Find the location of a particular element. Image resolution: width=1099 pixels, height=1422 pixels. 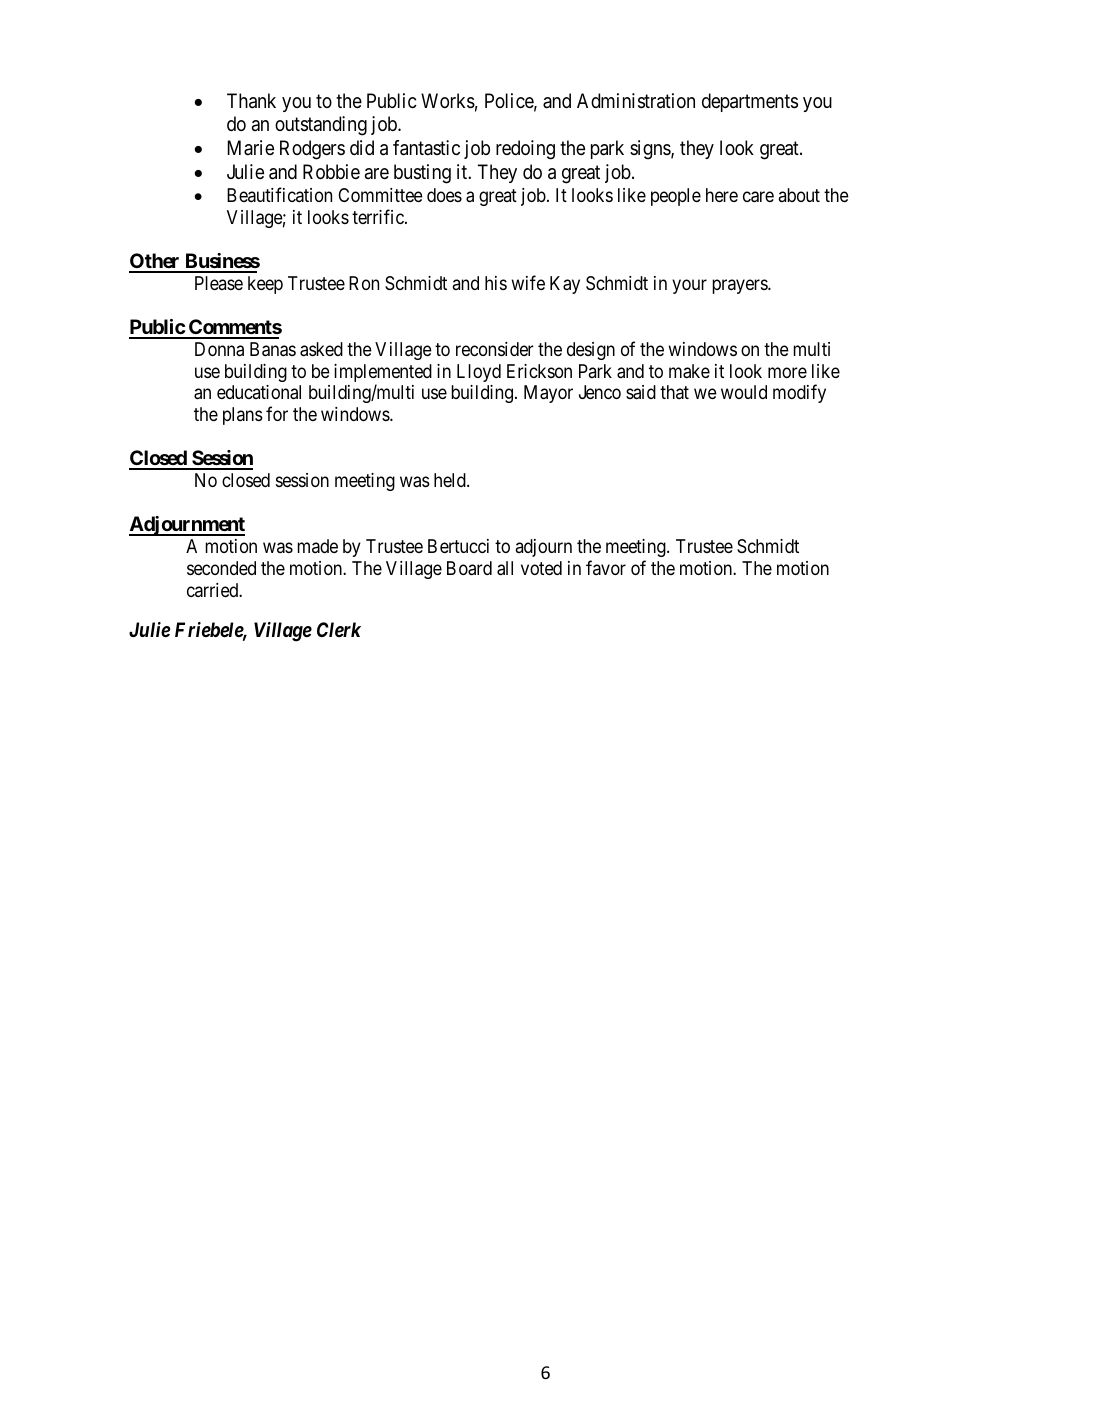

keep is located at coordinates (265, 285).
